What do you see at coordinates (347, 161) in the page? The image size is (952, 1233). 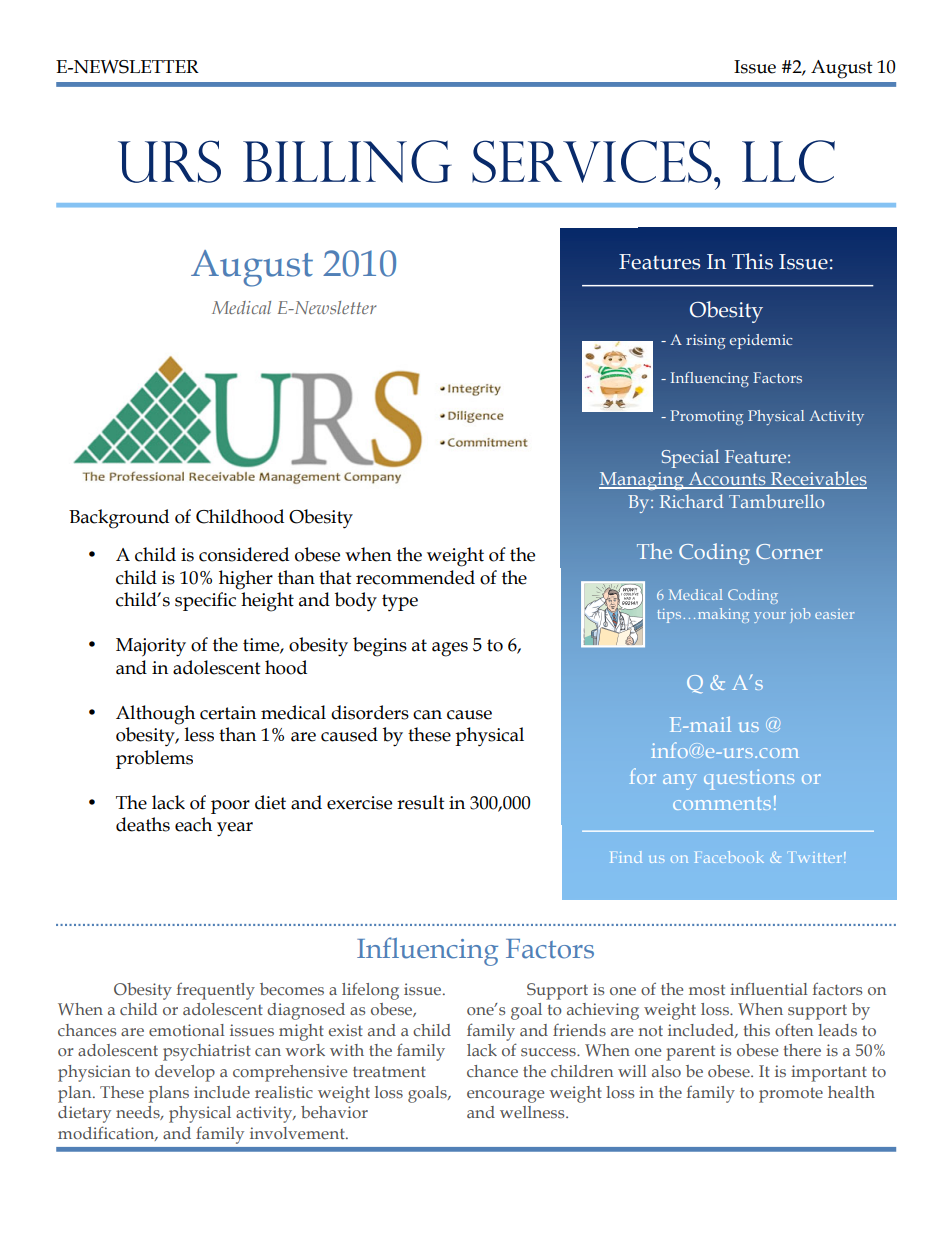 I see `BILLING` at bounding box center [347, 161].
